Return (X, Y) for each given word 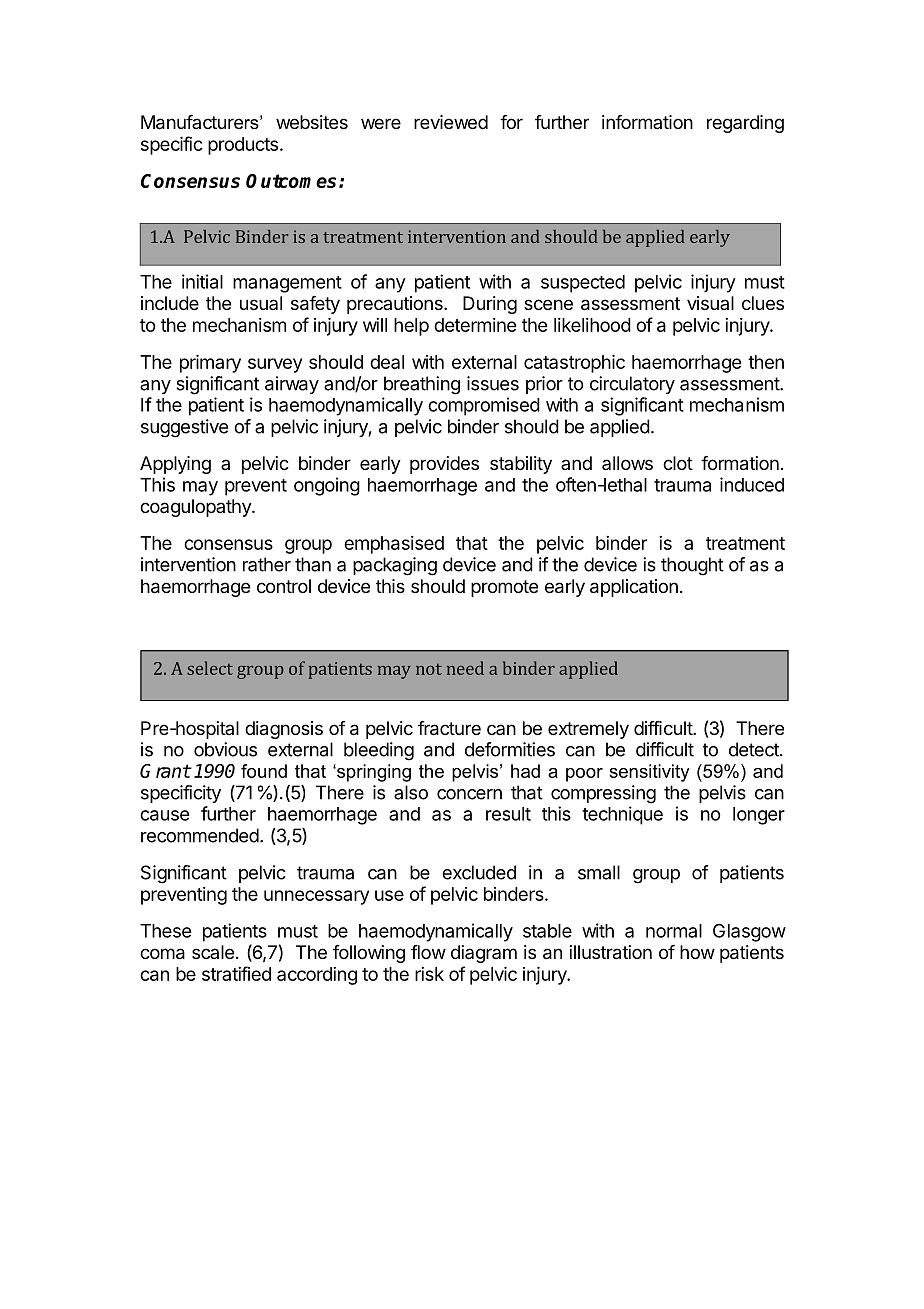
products (243, 146)
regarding (745, 124)
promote (504, 588)
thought (692, 566)
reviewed (451, 122)
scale (213, 952)
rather (267, 564)
